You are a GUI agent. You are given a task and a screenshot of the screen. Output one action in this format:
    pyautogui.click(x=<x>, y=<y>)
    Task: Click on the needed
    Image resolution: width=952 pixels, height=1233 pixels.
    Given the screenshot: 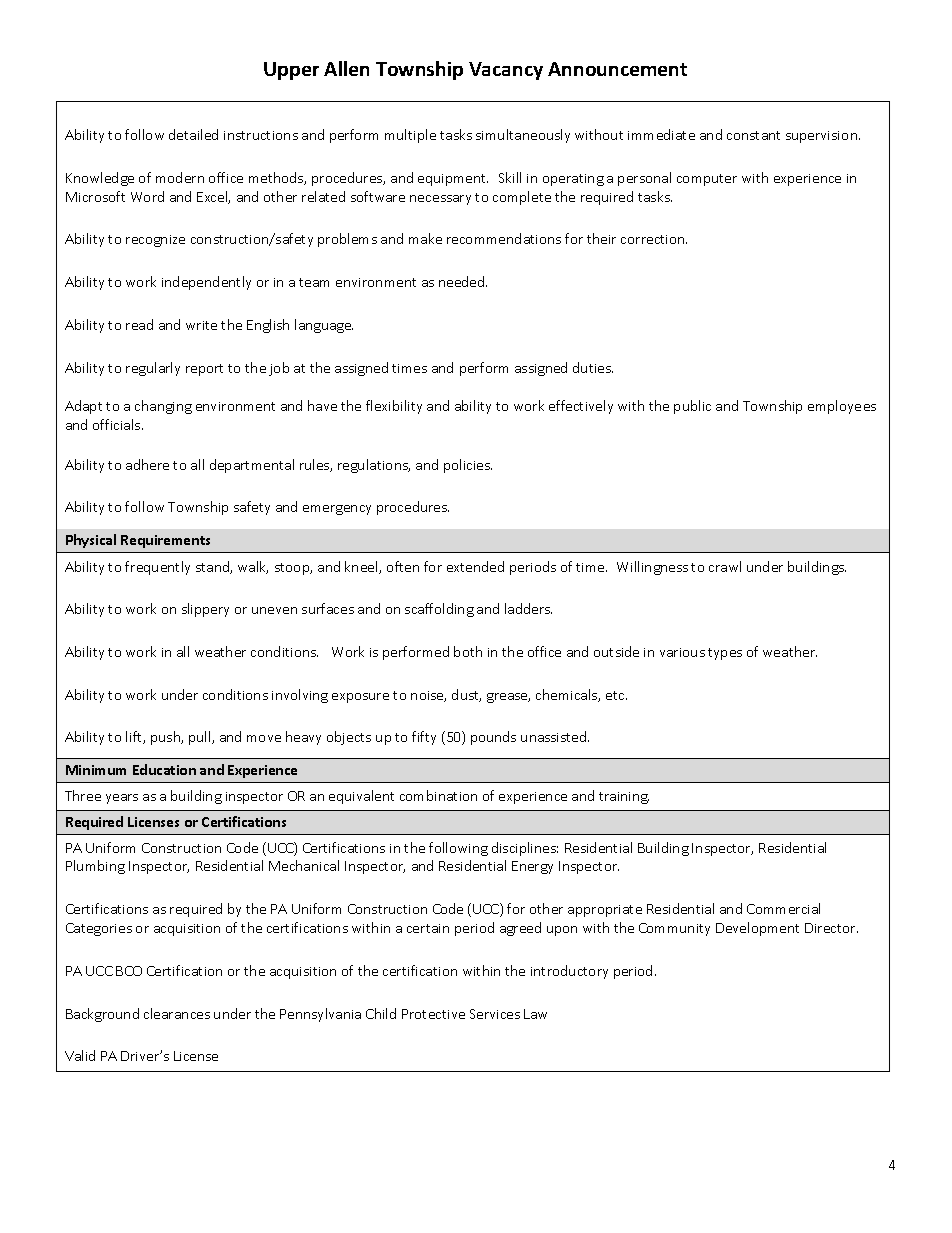 What is the action you would take?
    pyautogui.click(x=463, y=281)
